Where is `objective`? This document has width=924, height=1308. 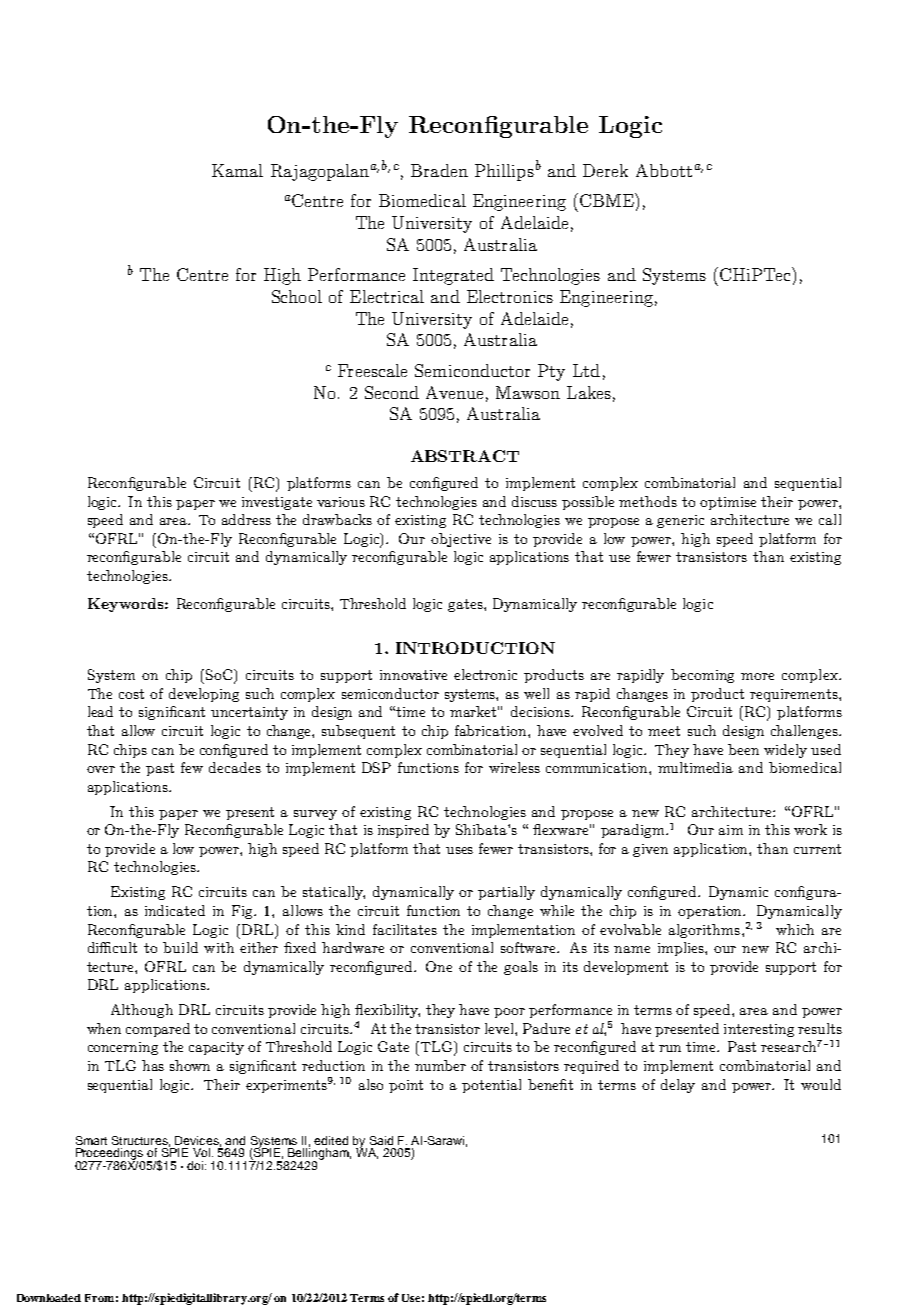
objective is located at coordinates (461, 540).
